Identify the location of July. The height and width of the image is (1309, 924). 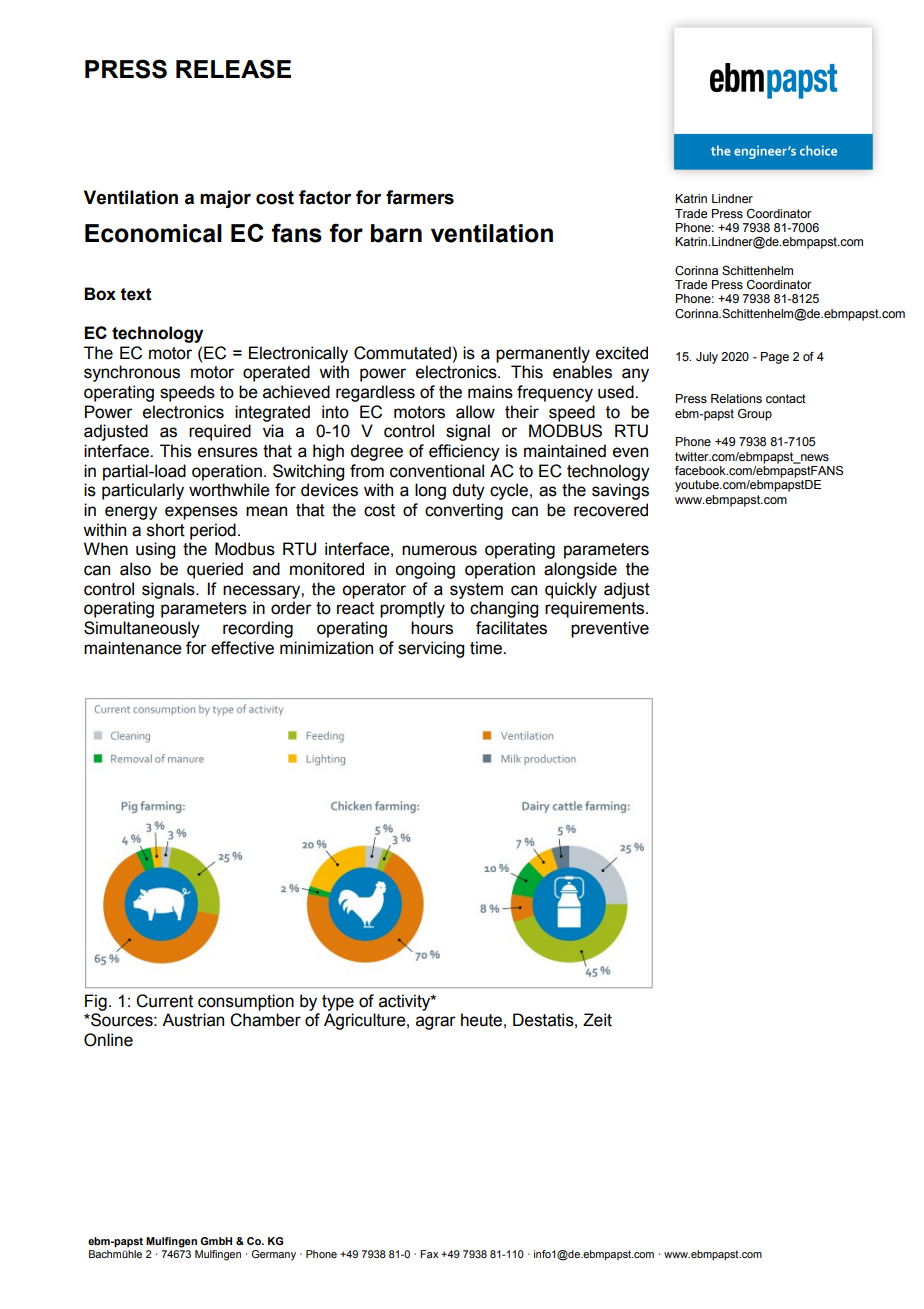
(707, 358).
